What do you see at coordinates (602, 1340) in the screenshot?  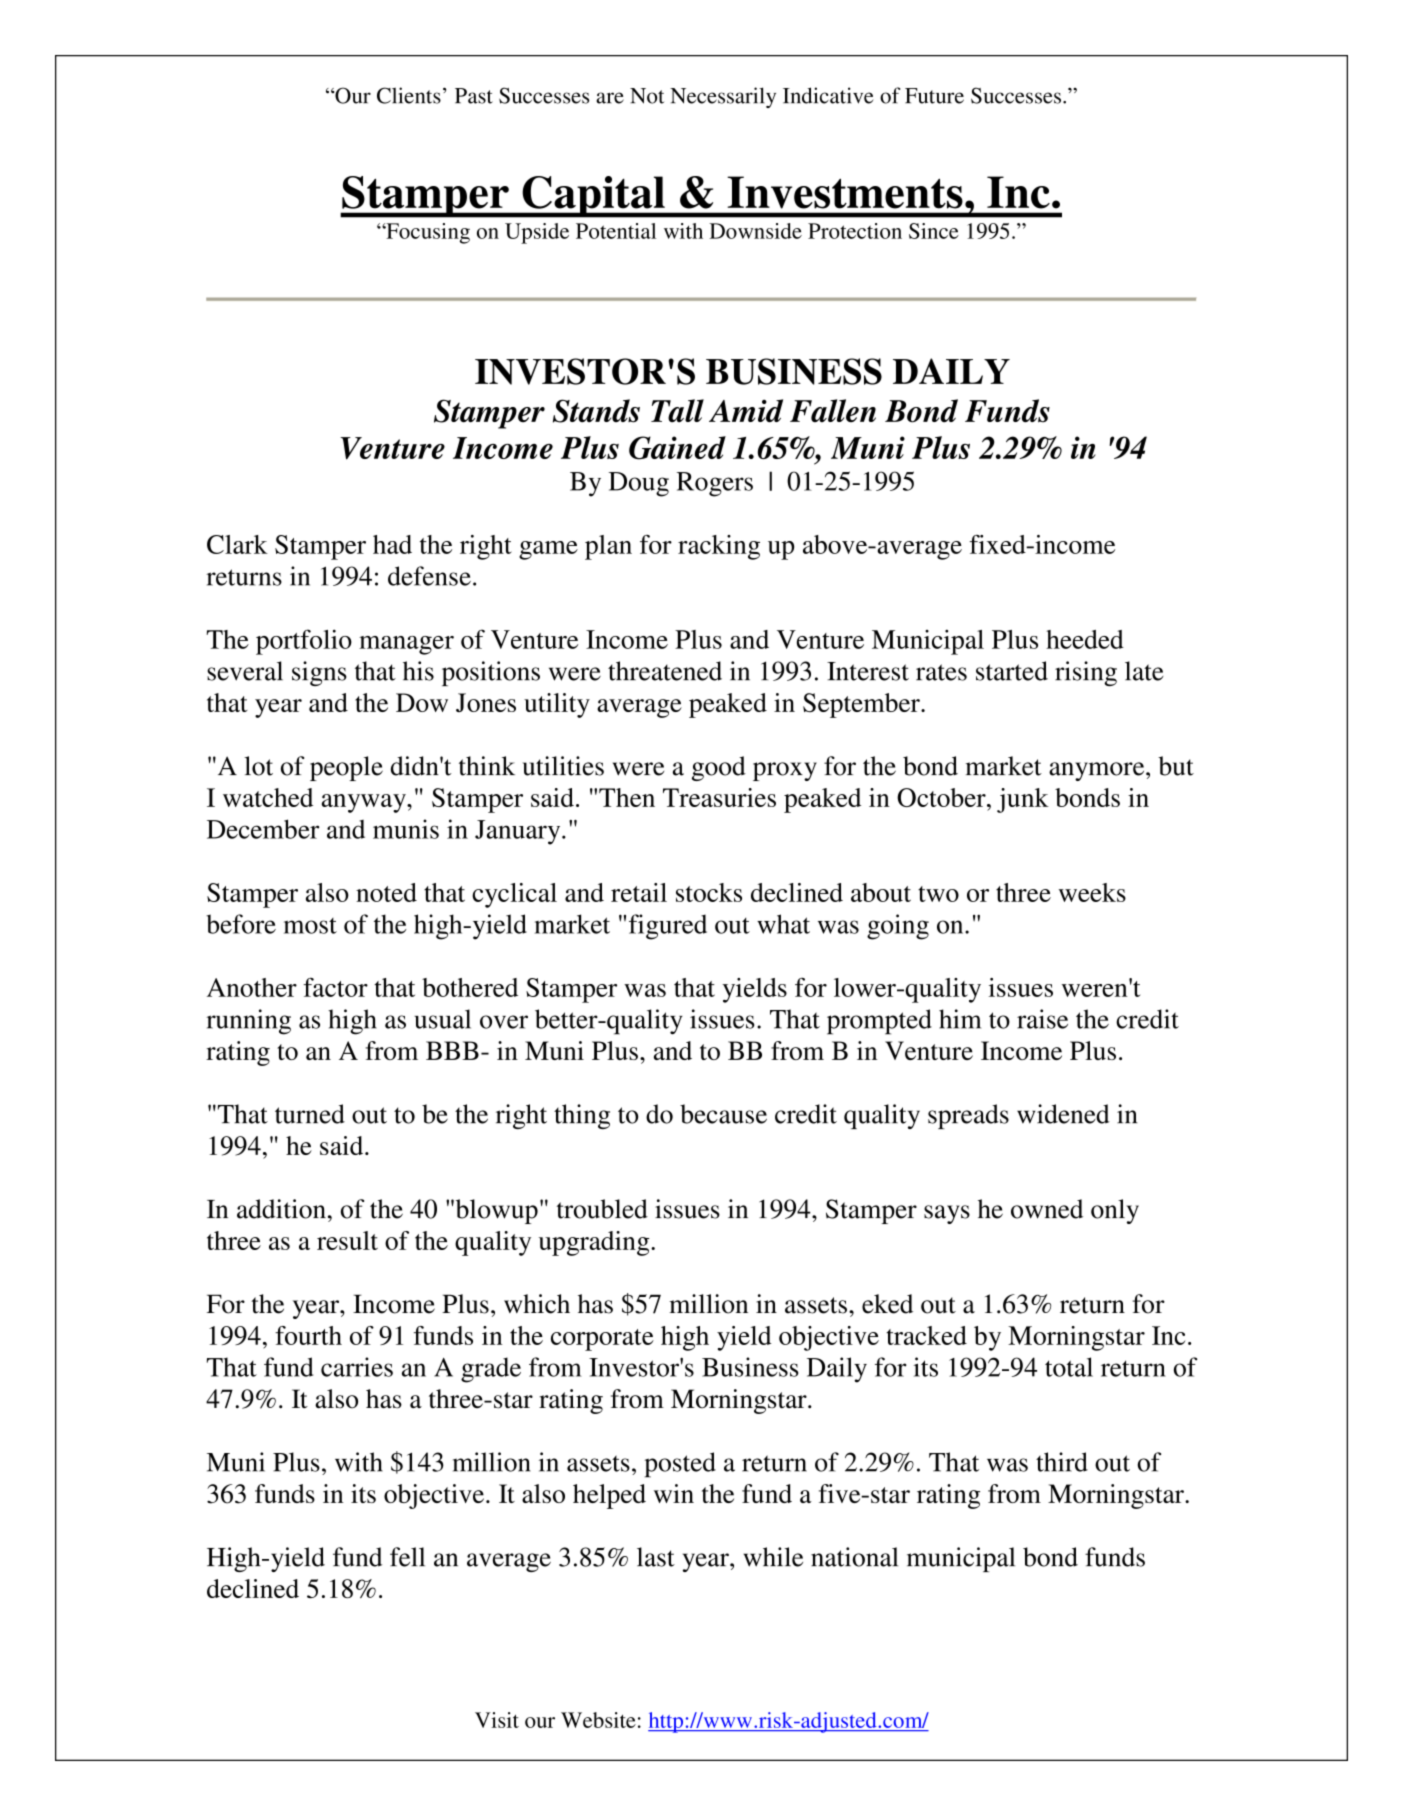 I see `corporate` at bounding box center [602, 1340].
